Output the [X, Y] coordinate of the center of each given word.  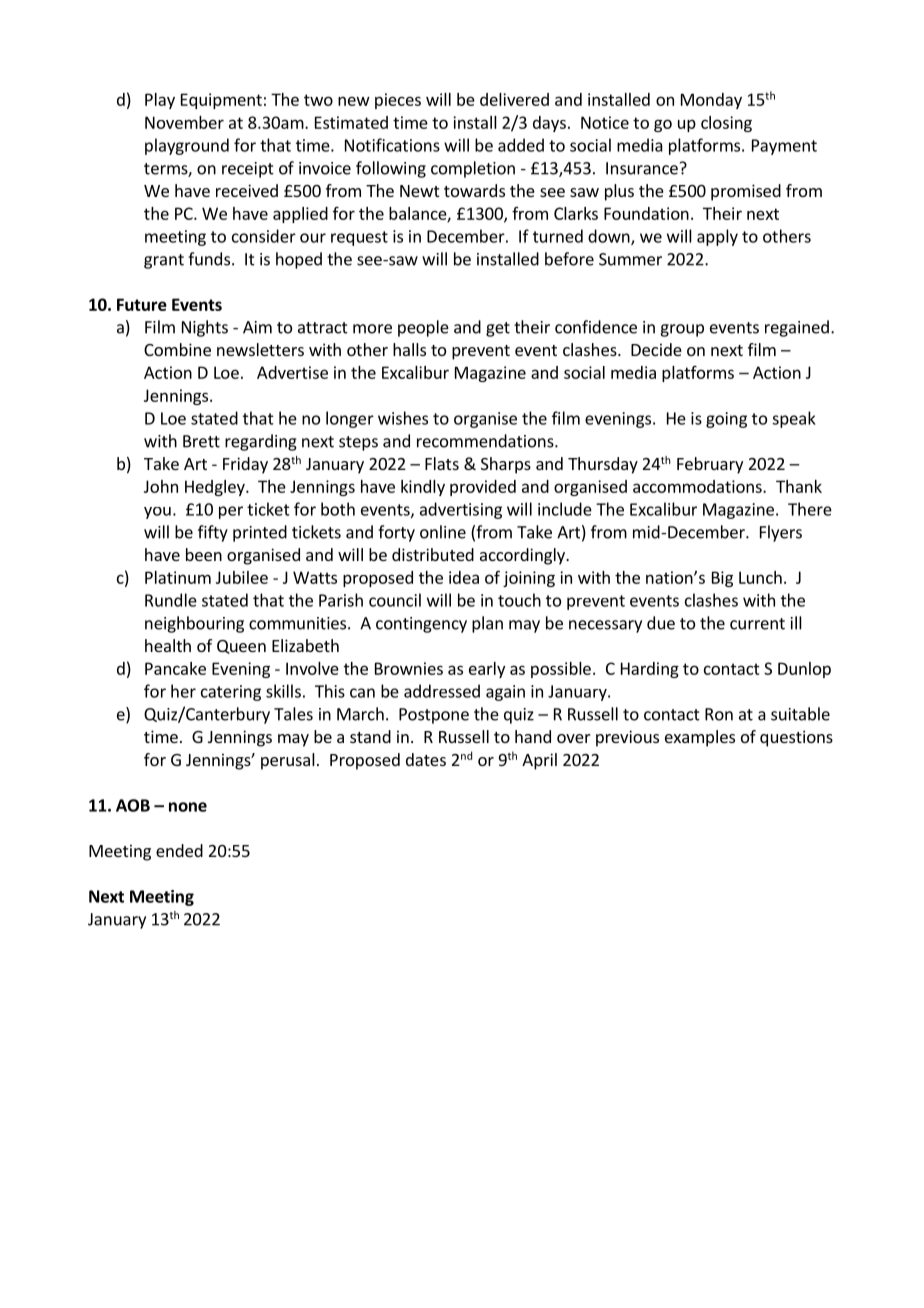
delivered [514, 99]
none [188, 807]
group [682, 330]
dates [426, 759]
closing [726, 124]
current [757, 624]
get [498, 329]
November [184, 122]
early [487, 670]
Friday [245, 465]
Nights [205, 328]
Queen [241, 647]
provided [483, 488]
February [710, 465]
